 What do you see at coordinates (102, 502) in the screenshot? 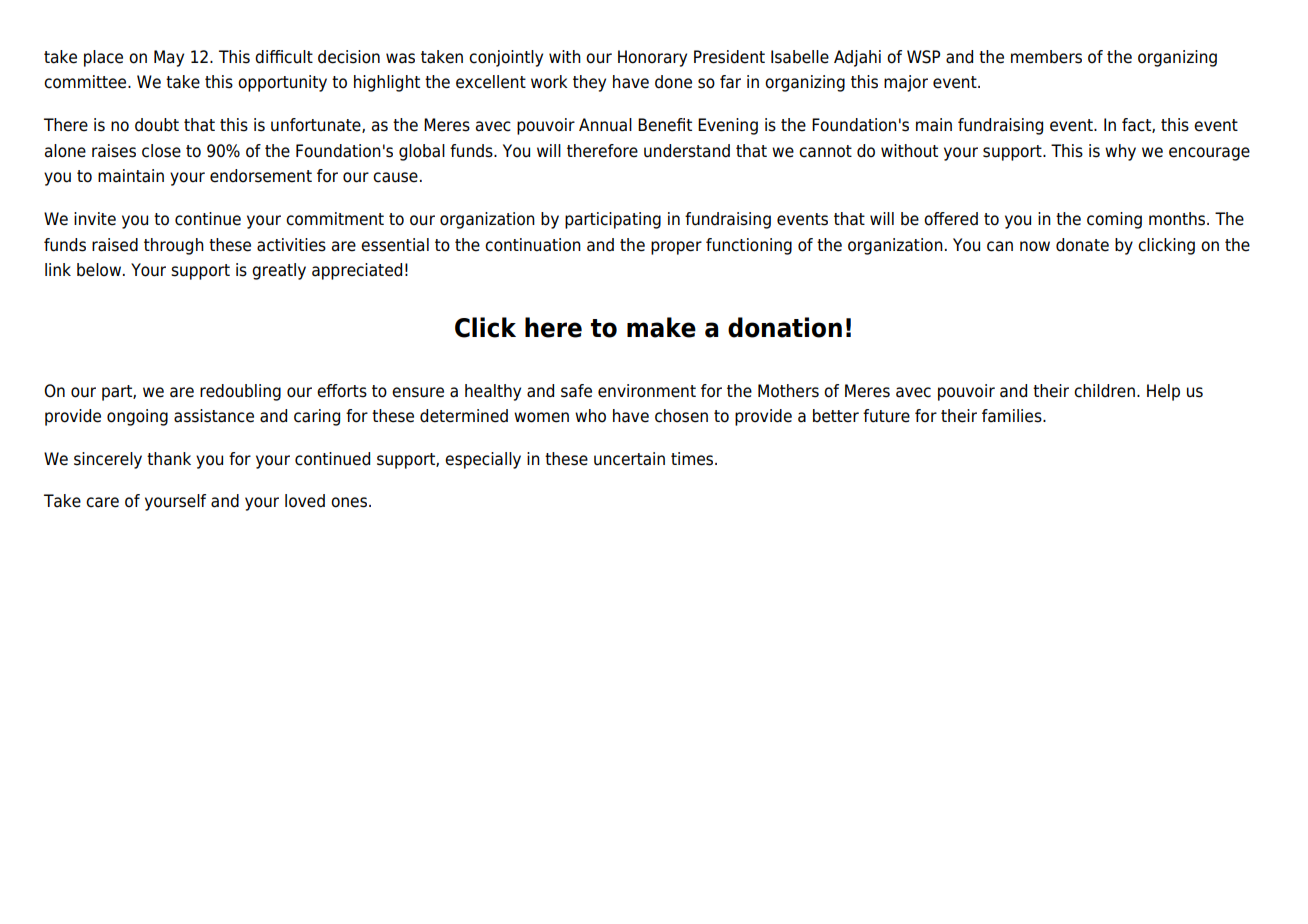
I see `care` at bounding box center [102, 502].
